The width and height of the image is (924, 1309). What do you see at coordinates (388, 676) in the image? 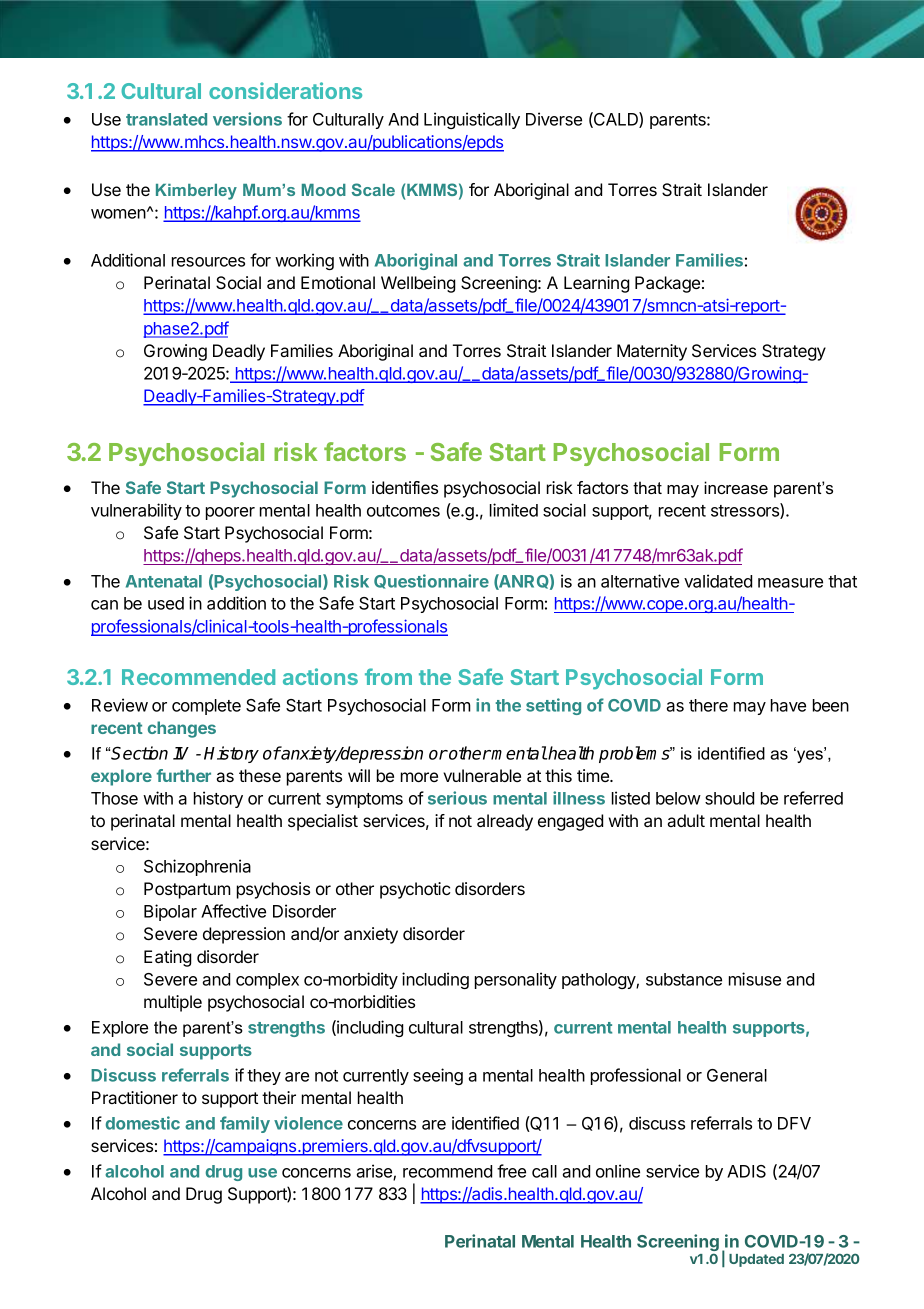
I see `from` at bounding box center [388, 676].
